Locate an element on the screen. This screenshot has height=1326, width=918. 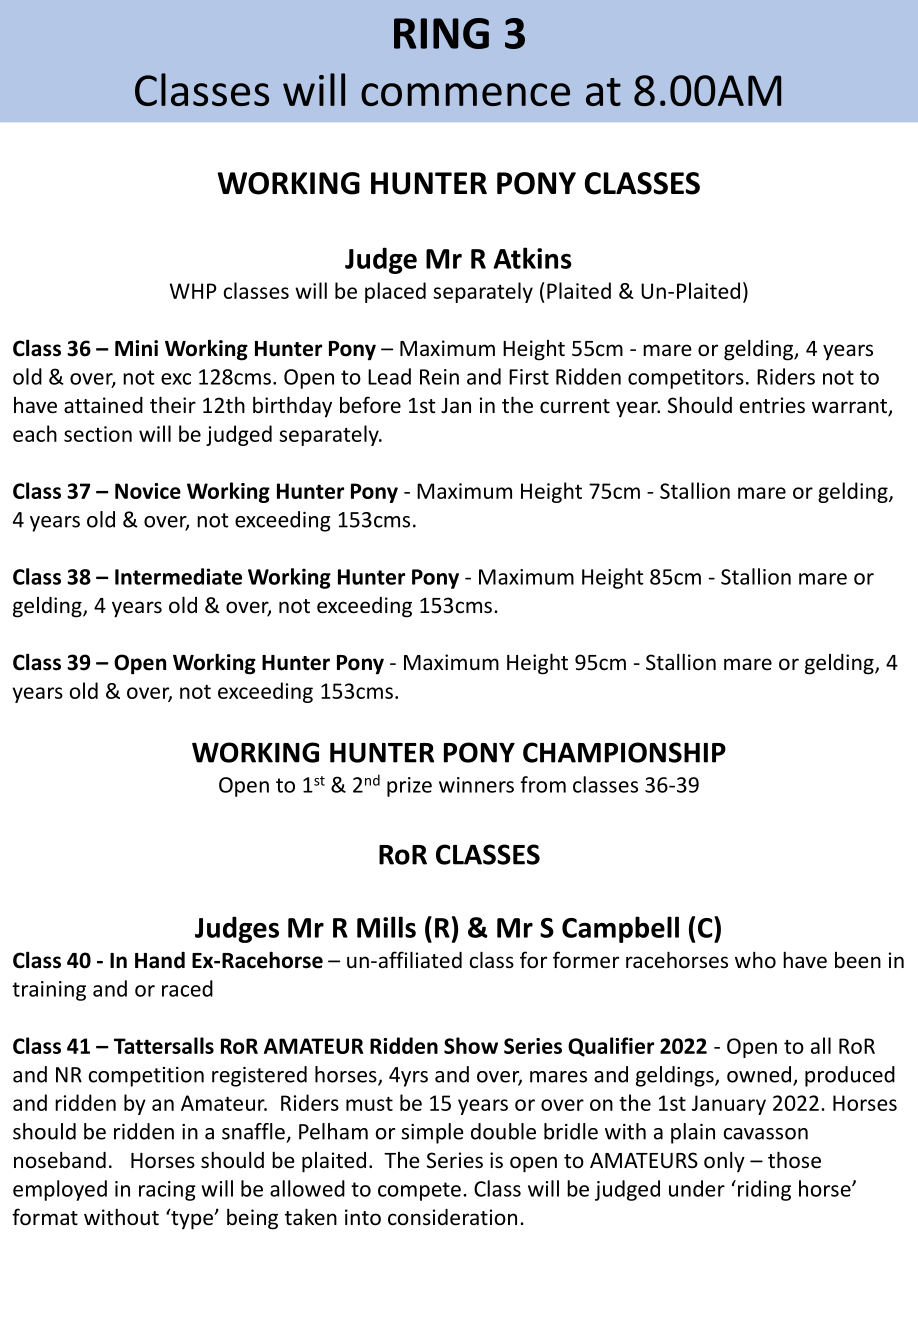
Atkins is located at coordinates (532, 258).
